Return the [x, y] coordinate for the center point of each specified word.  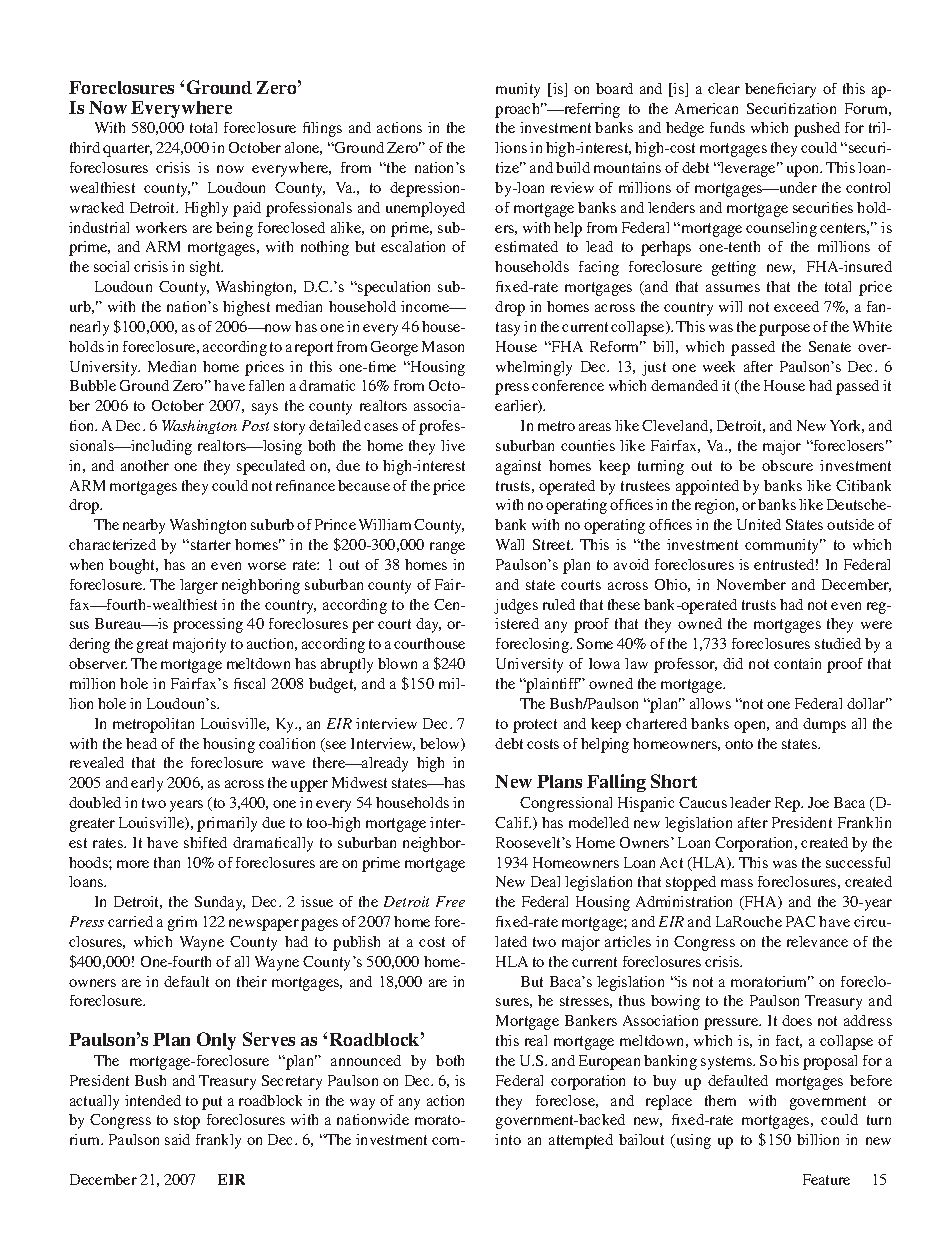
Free [450, 901]
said [177, 1139]
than [167, 862]
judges [516, 606]
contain [797, 663]
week [719, 366]
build [573, 167]
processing [208, 625]
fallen [266, 385]
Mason [443, 346]
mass [737, 883]
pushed [817, 129]
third [85, 147]
